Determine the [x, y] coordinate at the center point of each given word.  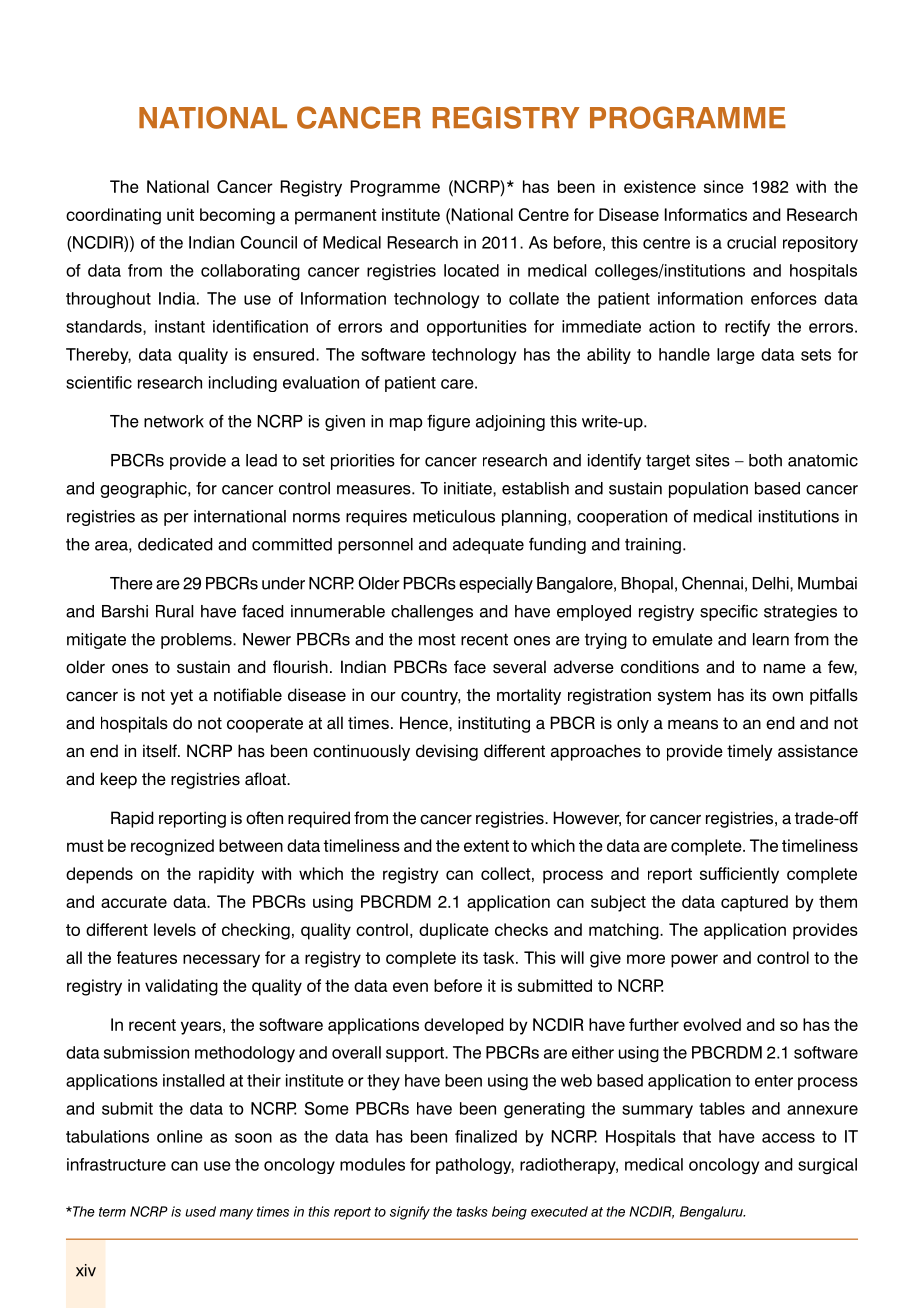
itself [161, 751]
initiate [469, 489]
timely [750, 752]
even [410, 987]
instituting [494, 724]
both [765, 460]
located [471, 270]
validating [181, 987]
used [200, 1211]
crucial [751, 242]
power [694, 961]
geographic [144, 490]
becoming [237, 216]
